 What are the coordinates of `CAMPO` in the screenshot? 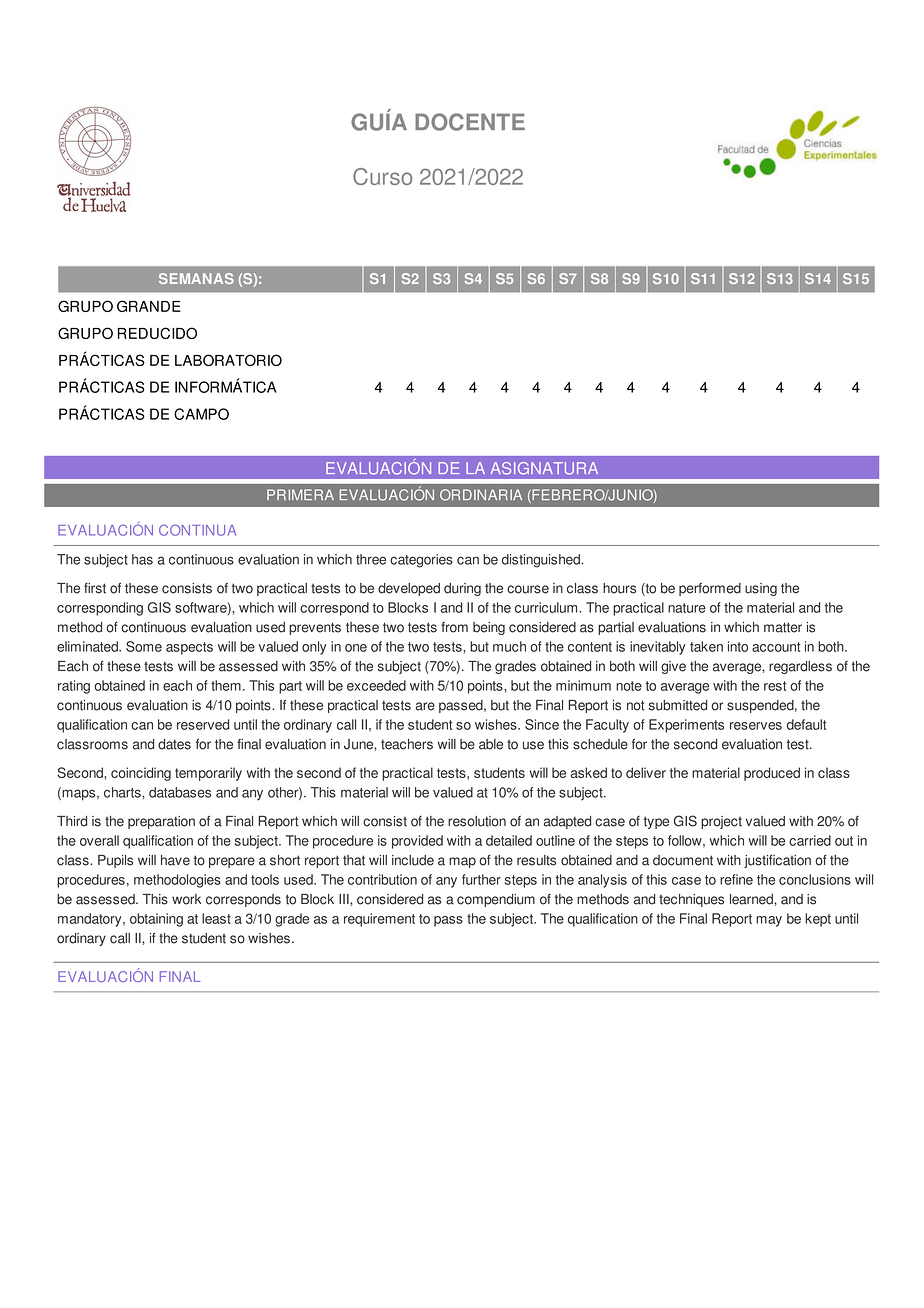 It's located at (201, 414).
